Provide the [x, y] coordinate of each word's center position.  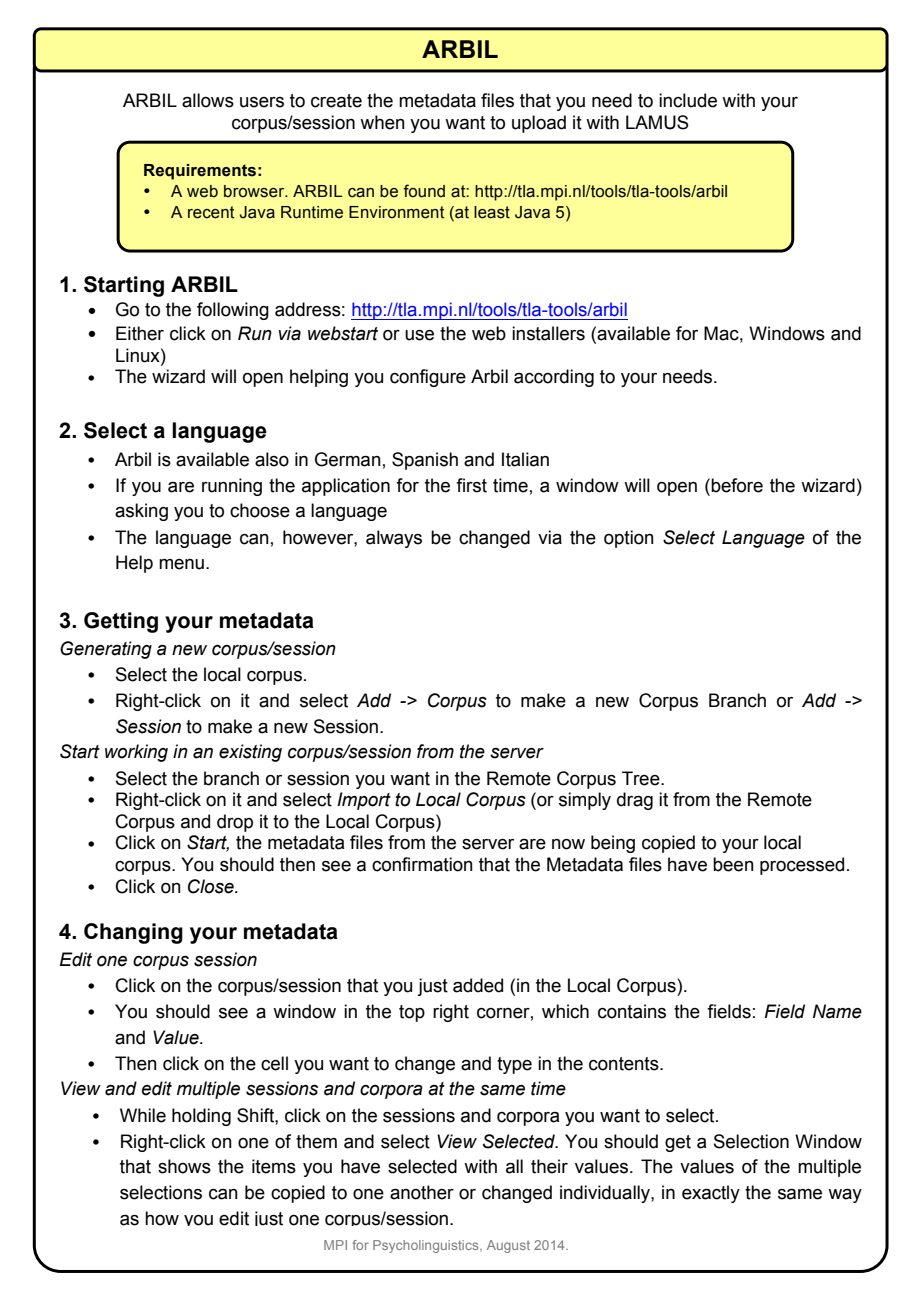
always [394, 539]
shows [184, 1166]
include [688, 100]
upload [539, 124]
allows [208, 100]
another [422, 1192]
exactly [711, 1194]
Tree [642, 778]
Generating [106, 650]
